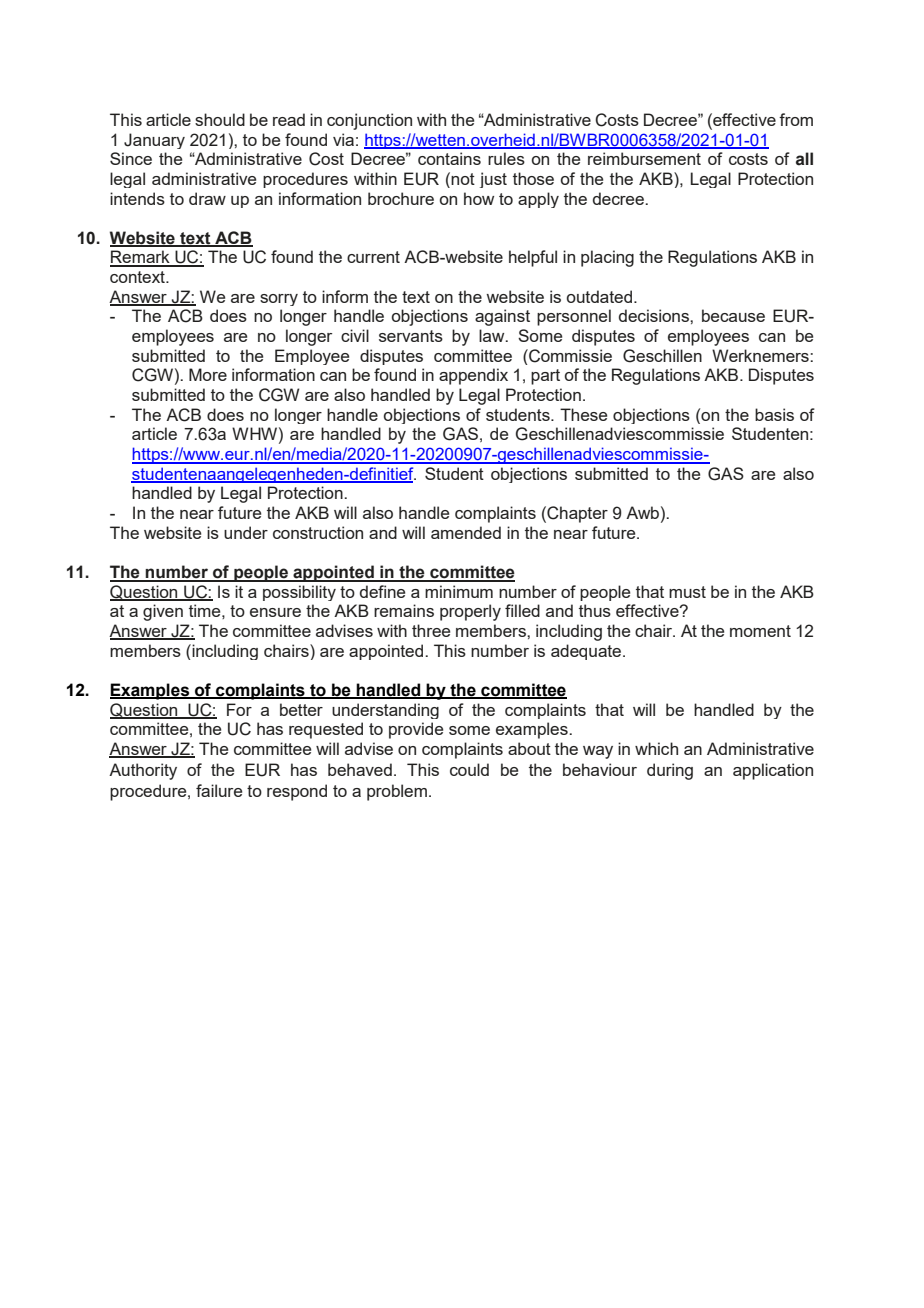 This image has height=1308, width=924. I want to click on These, so click(583, 414).
